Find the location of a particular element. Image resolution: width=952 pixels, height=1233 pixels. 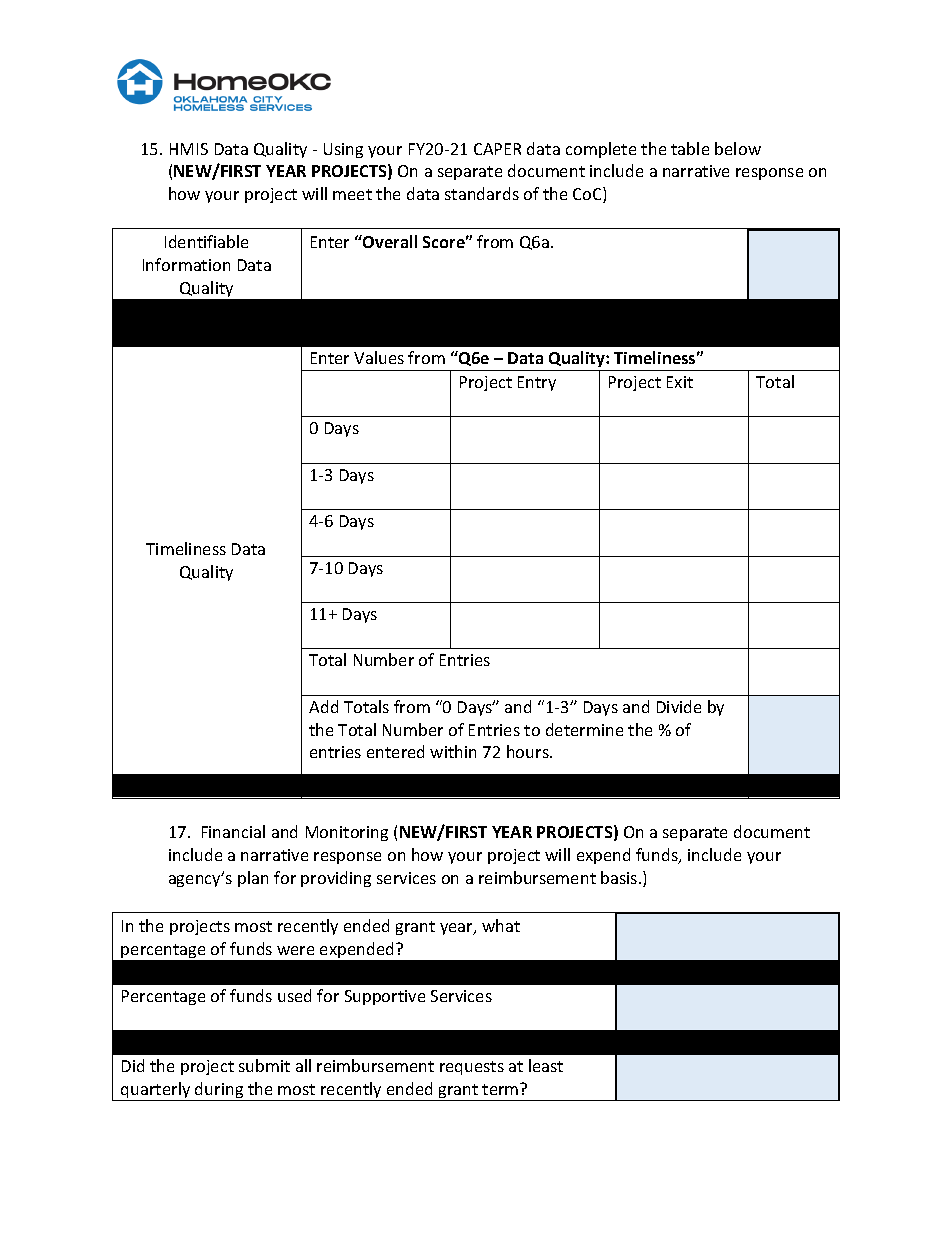

Divide is located at coordinates (679, 706).
